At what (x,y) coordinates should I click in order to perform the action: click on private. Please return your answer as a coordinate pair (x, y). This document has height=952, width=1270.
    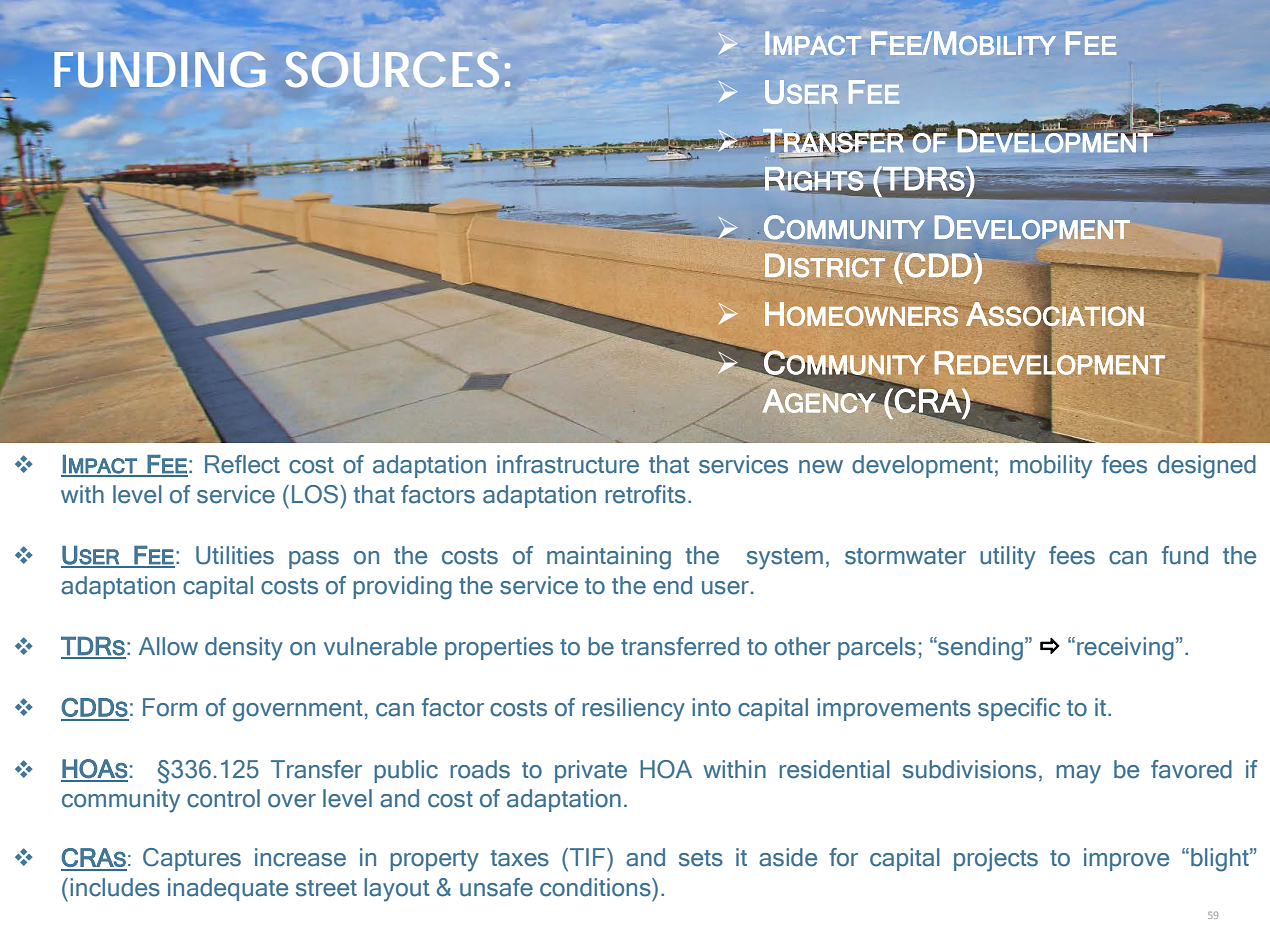
    Looking at the image, I should click on (591, 771).
